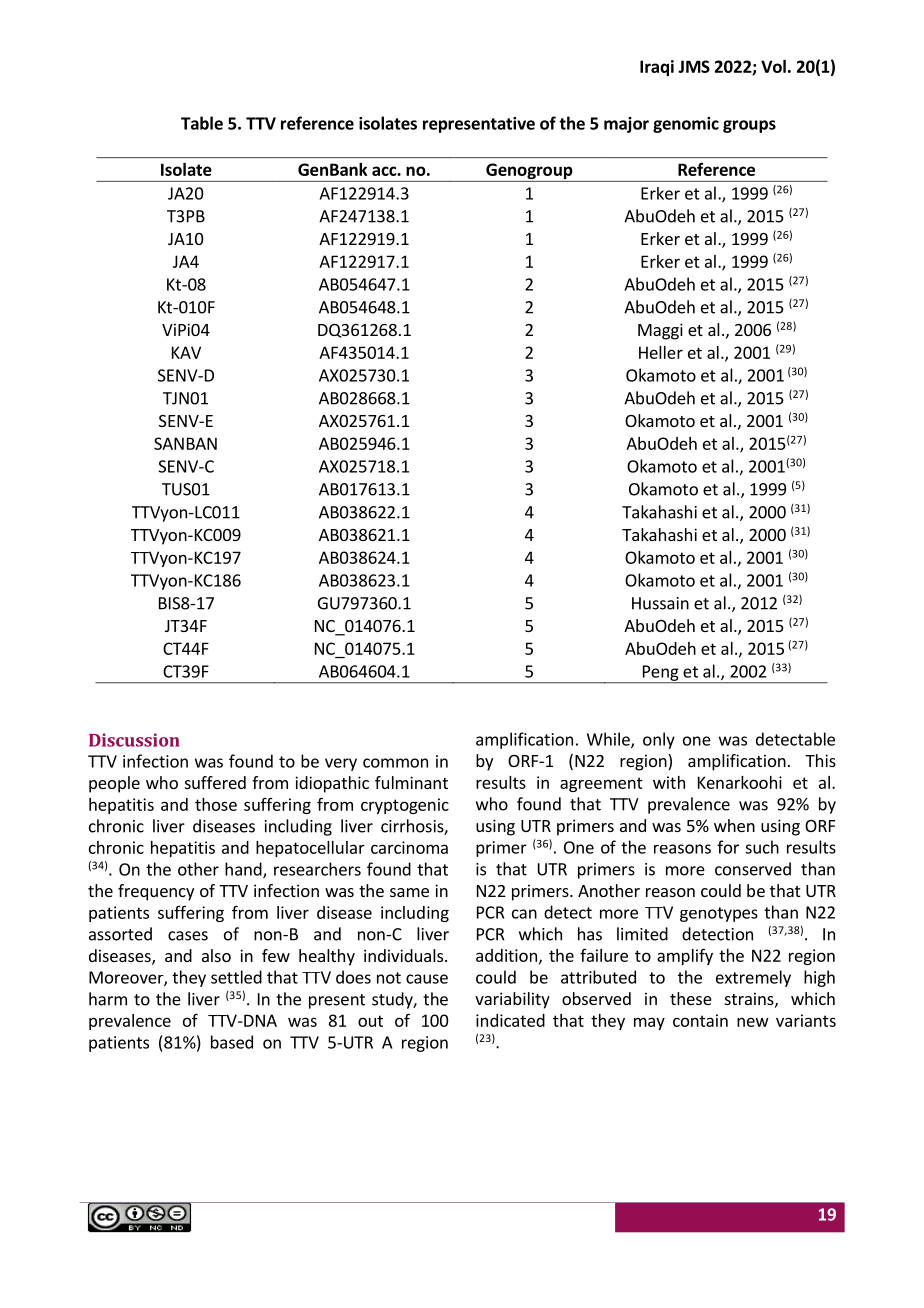 The height and width of the image is (1308, 924). What do you see at coordinates (749, 126) in the image?
I see `groups` at bounding box center [749, 126].
